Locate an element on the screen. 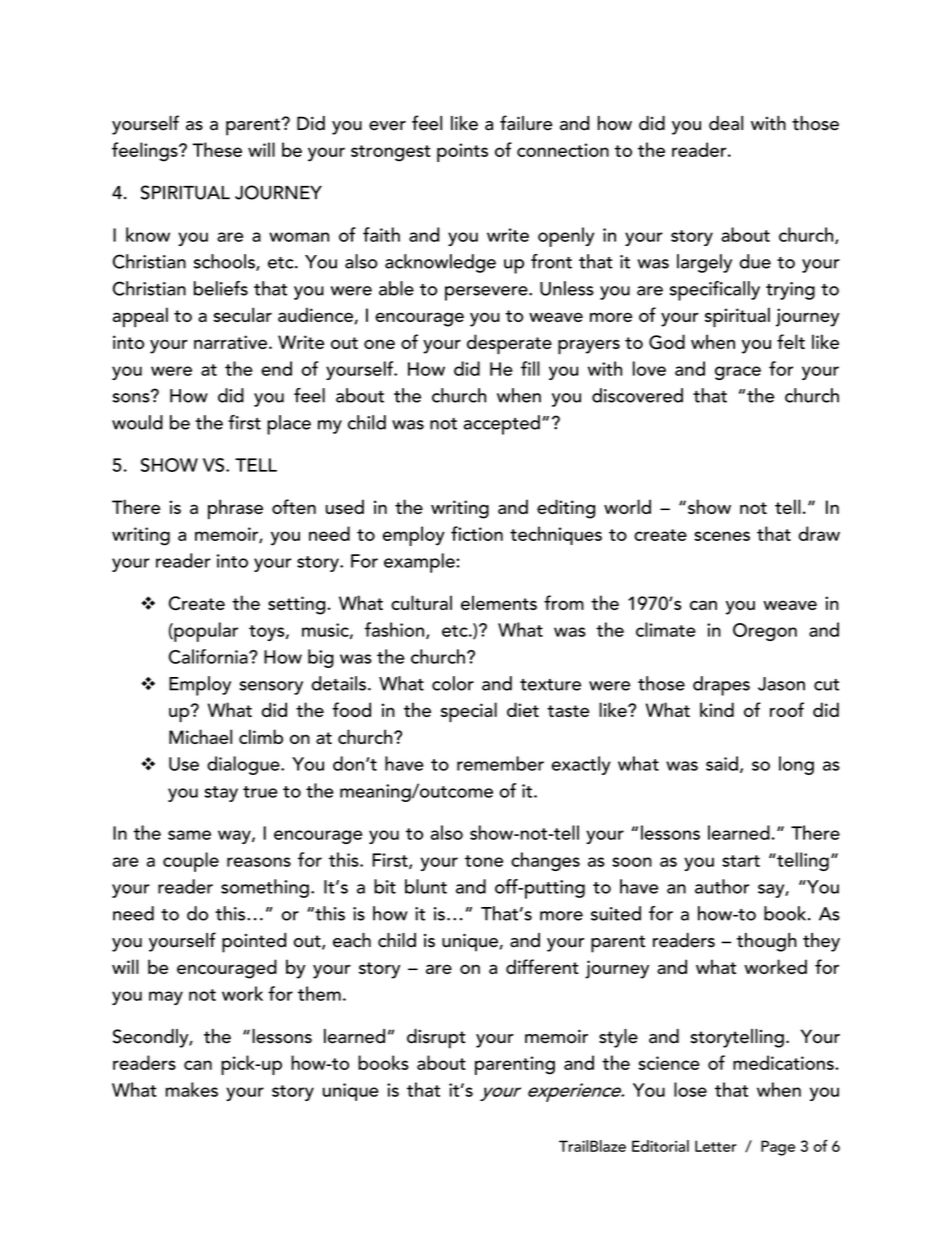  disrupt is located at coordinates (436, 1039).
